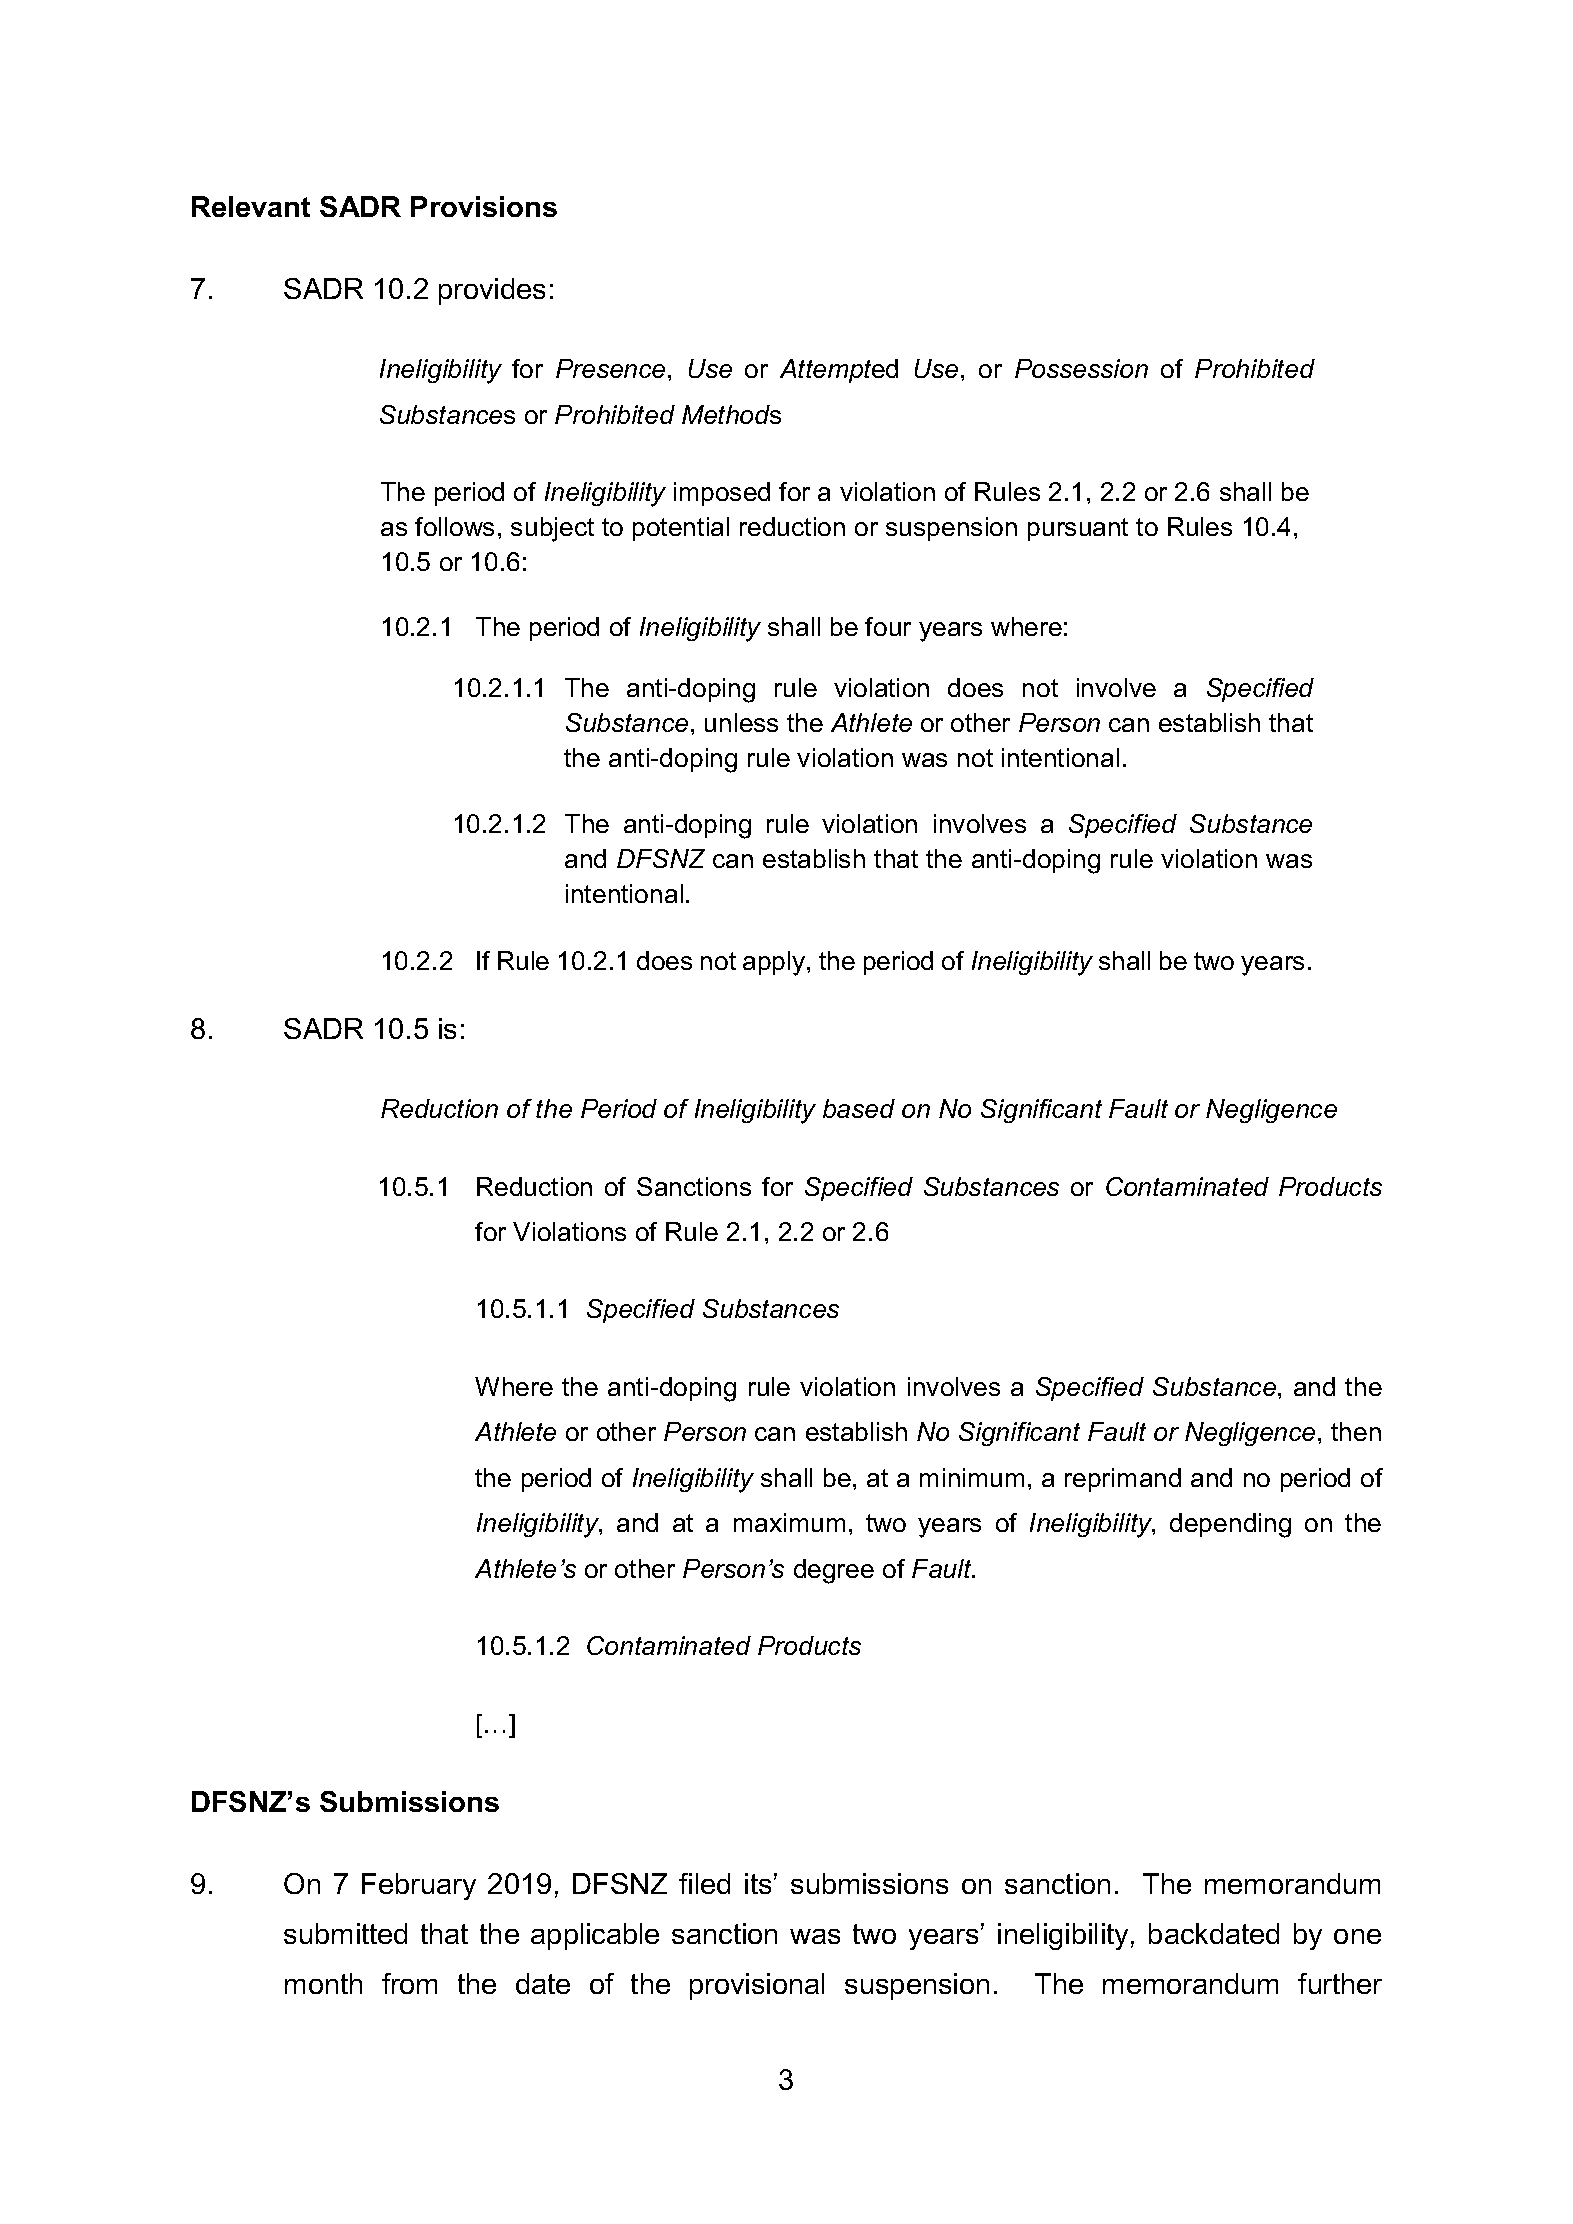  What do you see at coordinates (775, 963) in the screenshot?
I see `apply` at bounding box center [775, 963].
